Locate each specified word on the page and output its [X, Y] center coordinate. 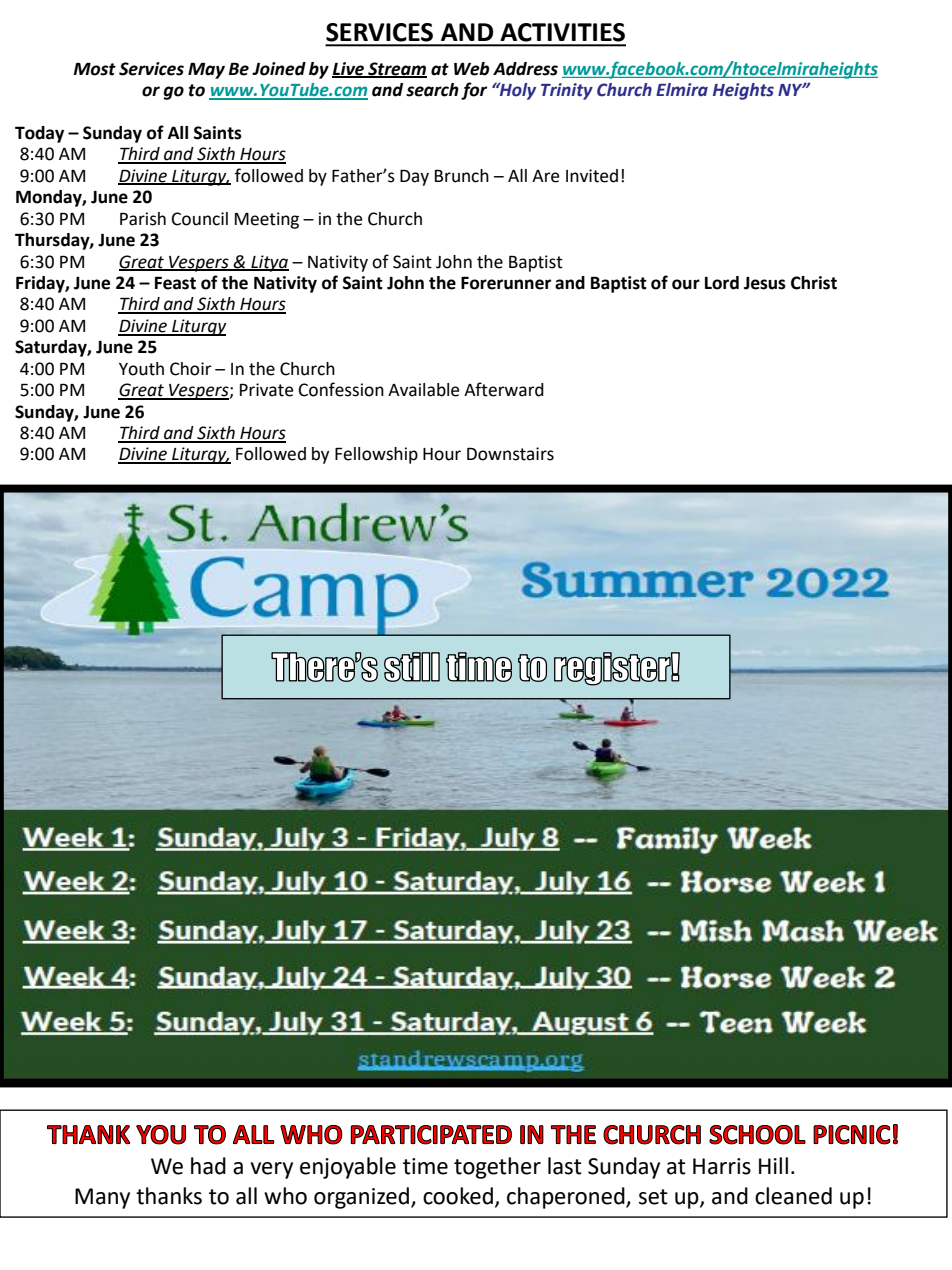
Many [102, 1198]
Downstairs [510, 454]
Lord [722, 283]
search [432, 90]
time [425, 1166]
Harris [722, 1166]
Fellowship [376, 455]
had [208, 1166]
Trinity [567, 91]
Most [94, 69]
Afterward [504, 389]
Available [423, 390]
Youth [141, 369]
